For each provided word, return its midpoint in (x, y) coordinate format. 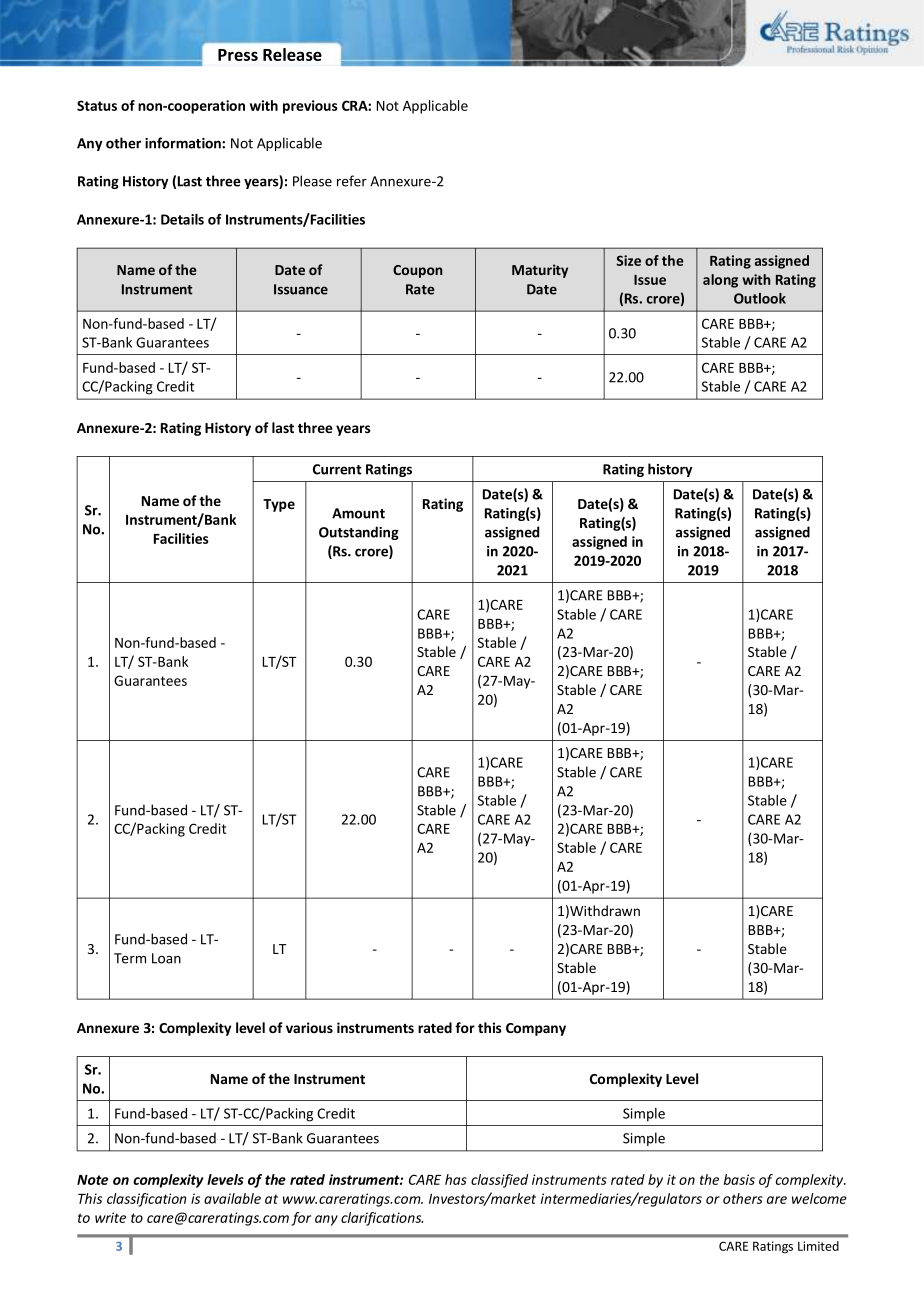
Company (536, 1029)
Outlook (760, 298)
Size (628, 260)
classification (147, 1200)
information (184, 143)
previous (310, 107)
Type (279, 505)
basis (739, 1179)
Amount (358, 513)
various (309, 1027)
